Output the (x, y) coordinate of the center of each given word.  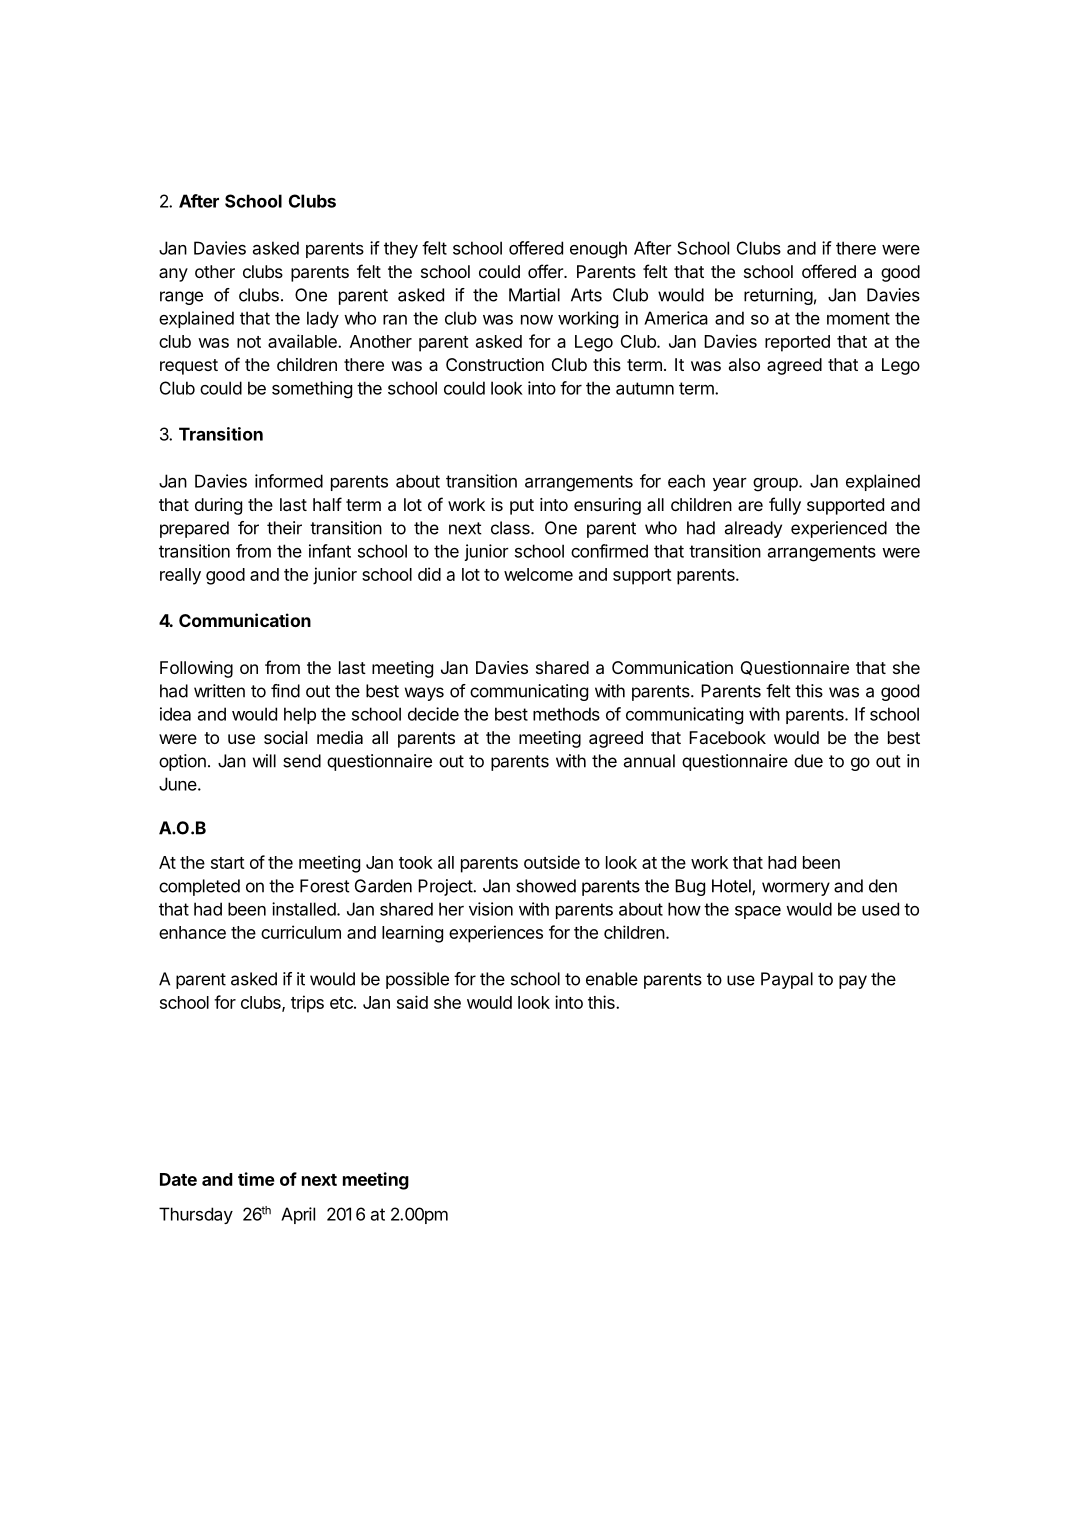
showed (546, 886)
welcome (538, 574)
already (753, 529)
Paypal (787, 980)
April (298, 1215)
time (256, 1179)
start (228, 863)
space (758, 912)
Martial (534, 295)
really (180, 576)
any (173, 275)
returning (778, 296)
